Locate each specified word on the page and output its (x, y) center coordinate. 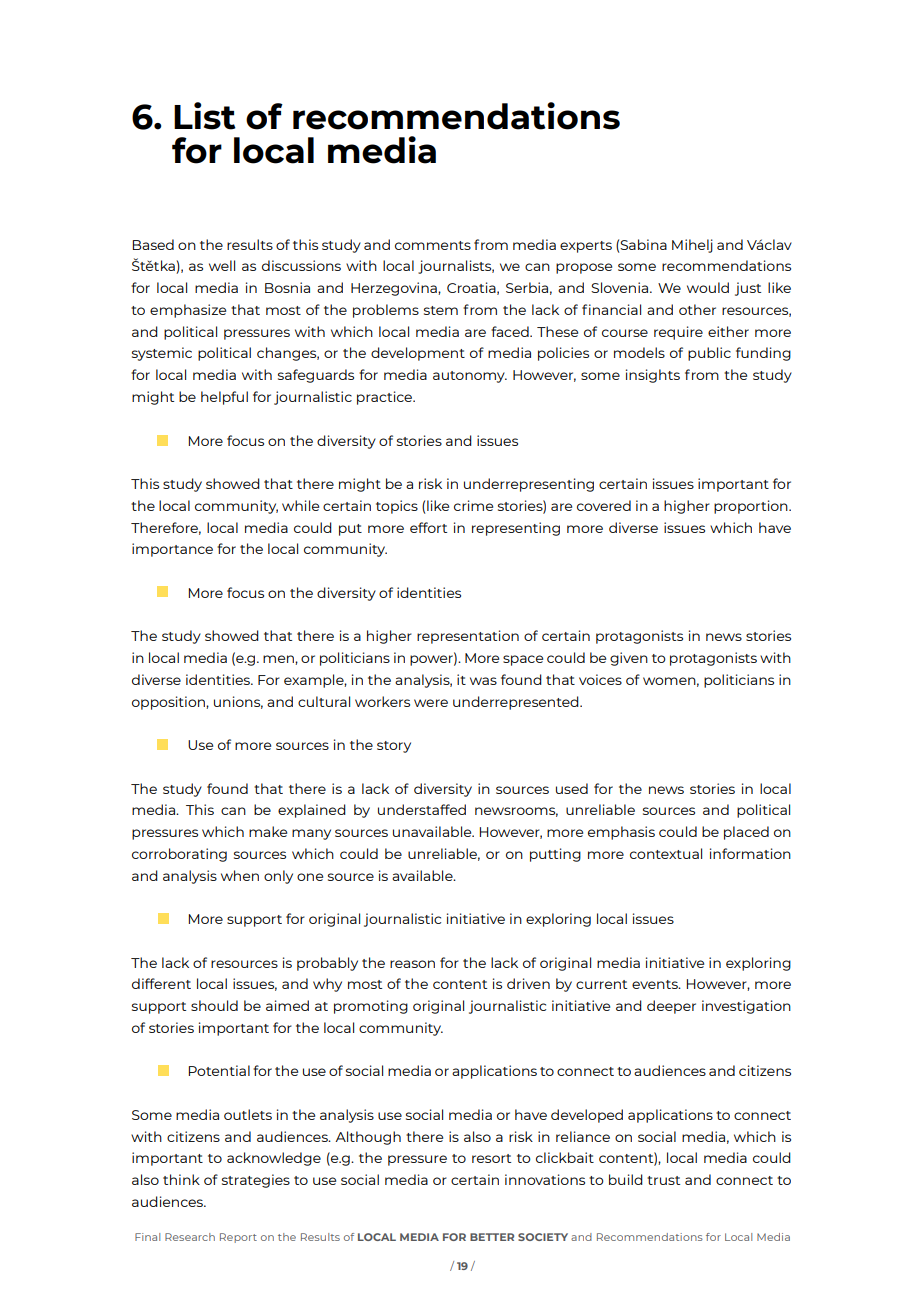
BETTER (492, 1237)
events (656, 984)
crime (473, 505)
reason (412, 964)
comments (433, 245)
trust (663, 1180)
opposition (169, 703)
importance (172, 550)
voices (600, 679)
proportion (752, 507)
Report (238, 1238)
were (431, 703)
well (222, 265)
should (214, 1005)
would (708, 287)
